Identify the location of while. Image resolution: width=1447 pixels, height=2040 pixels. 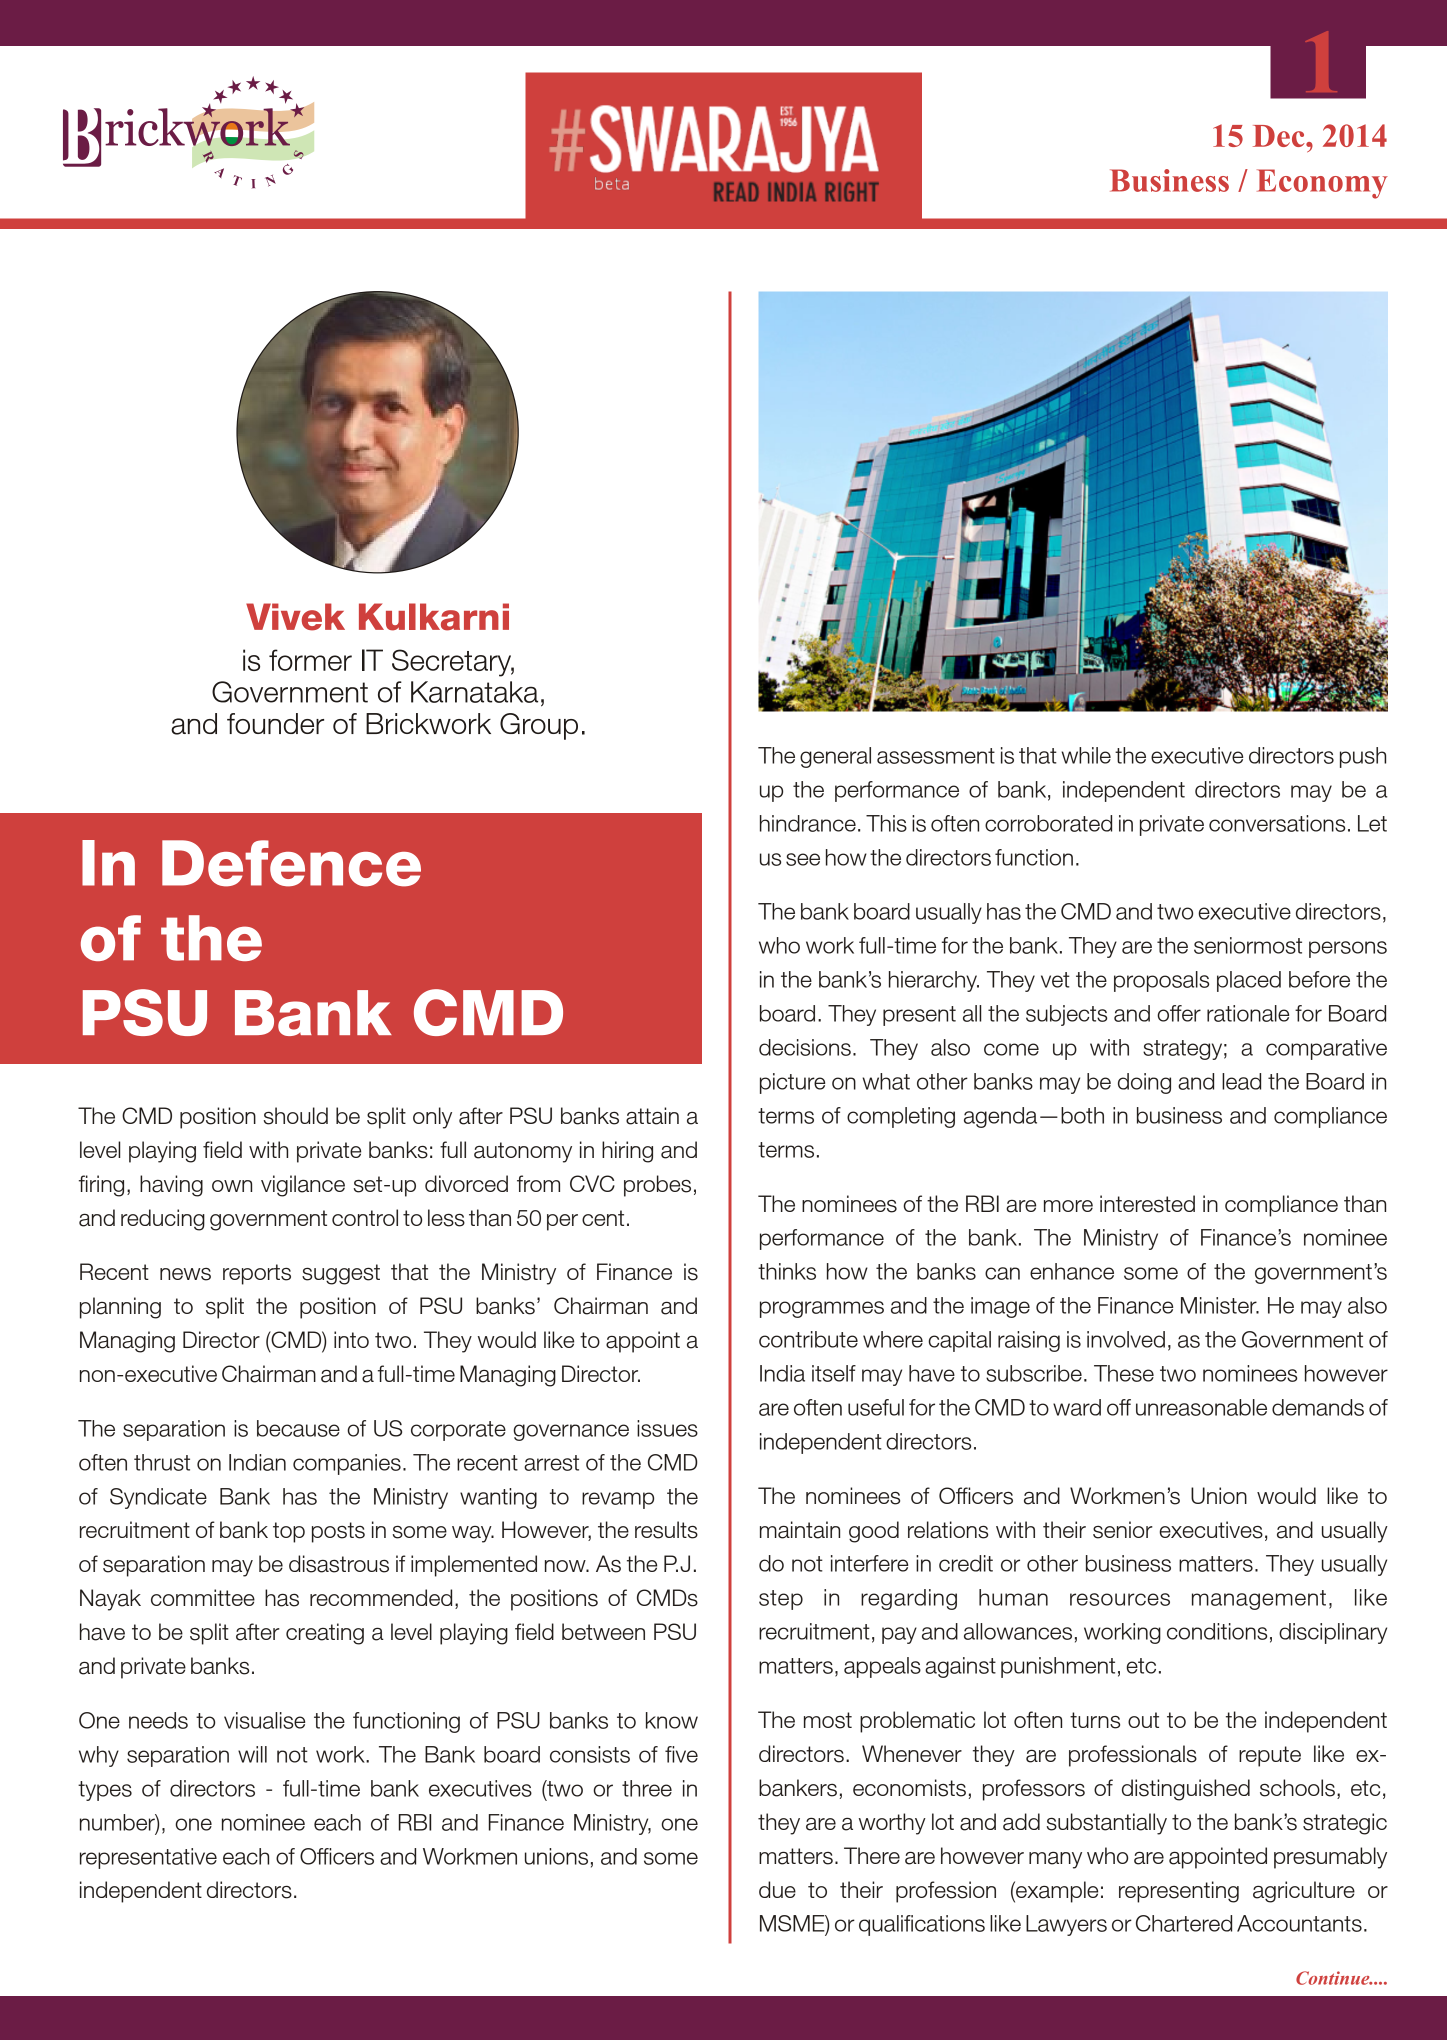
(1086, 755).
